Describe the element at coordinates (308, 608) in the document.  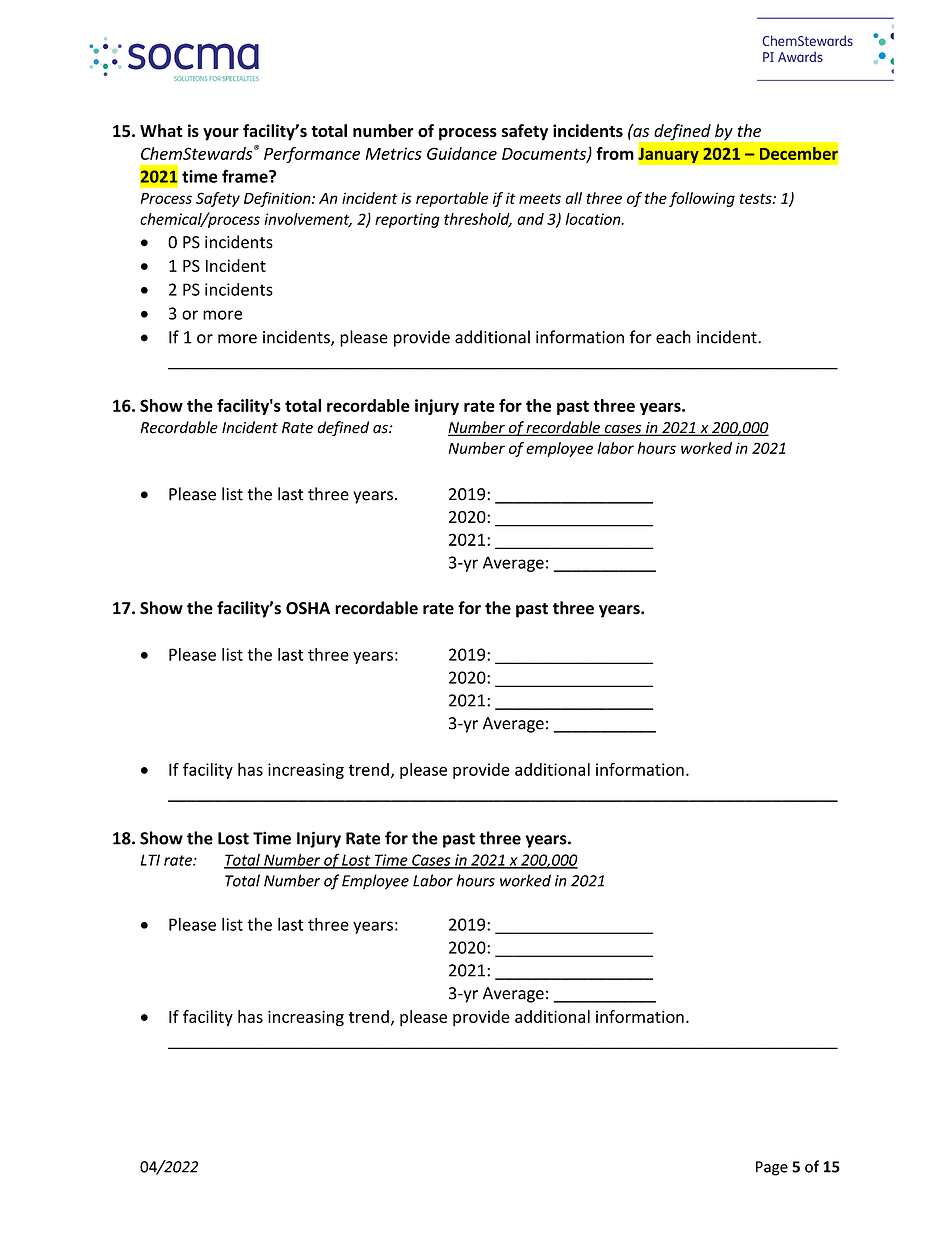
I see `OSHA` at that location.
